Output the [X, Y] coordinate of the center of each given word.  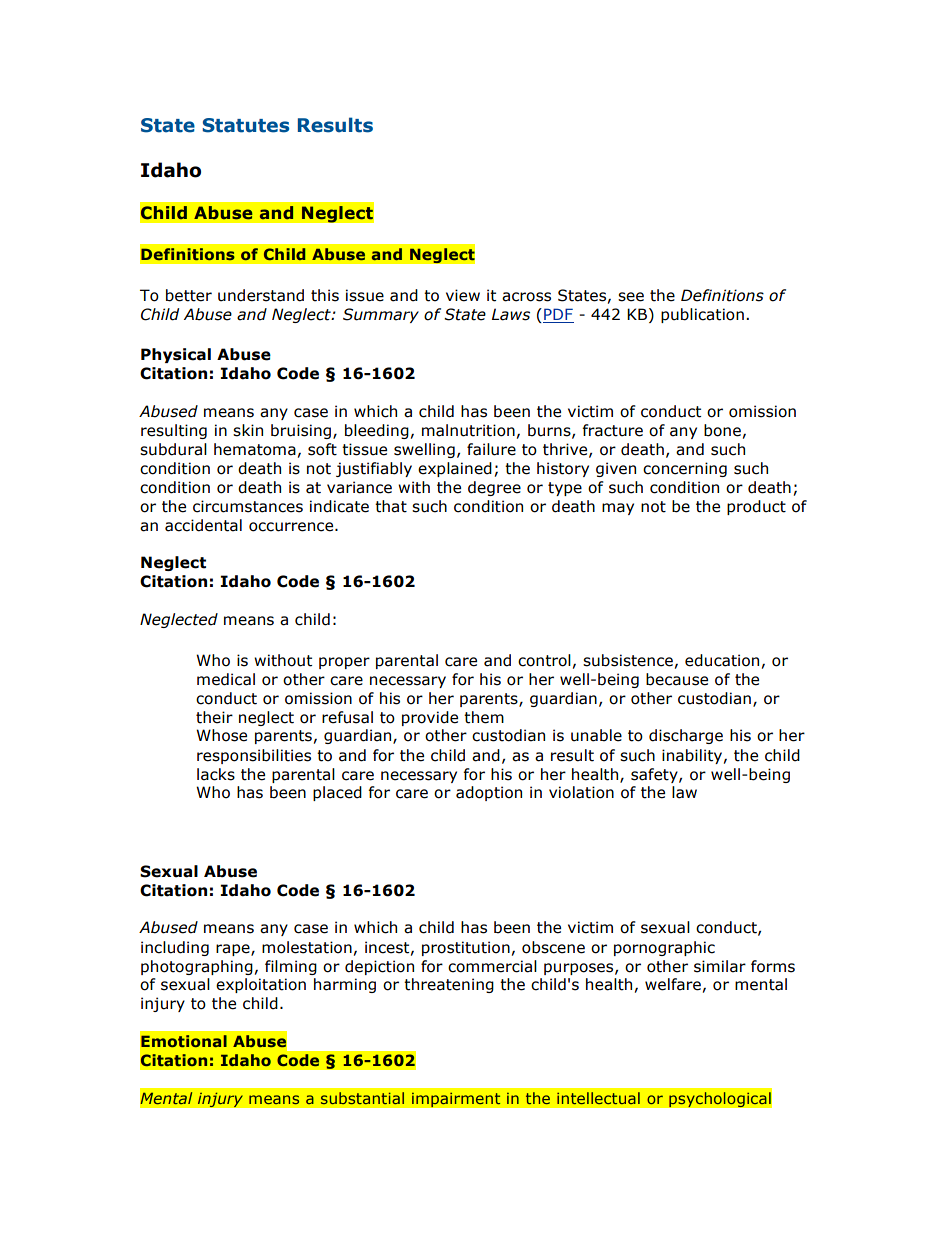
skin [248, 430]
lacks [216, 774]
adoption [489, 793]
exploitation [261, 985]
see [631, 297]
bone [722, 430]
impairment [456, 1100]
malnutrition [468, 430]
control [544, 660]
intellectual [598, 1098]
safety [655, 775]
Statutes [245, 125]
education [722, 660]
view [463, 295]
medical [226, 679]
